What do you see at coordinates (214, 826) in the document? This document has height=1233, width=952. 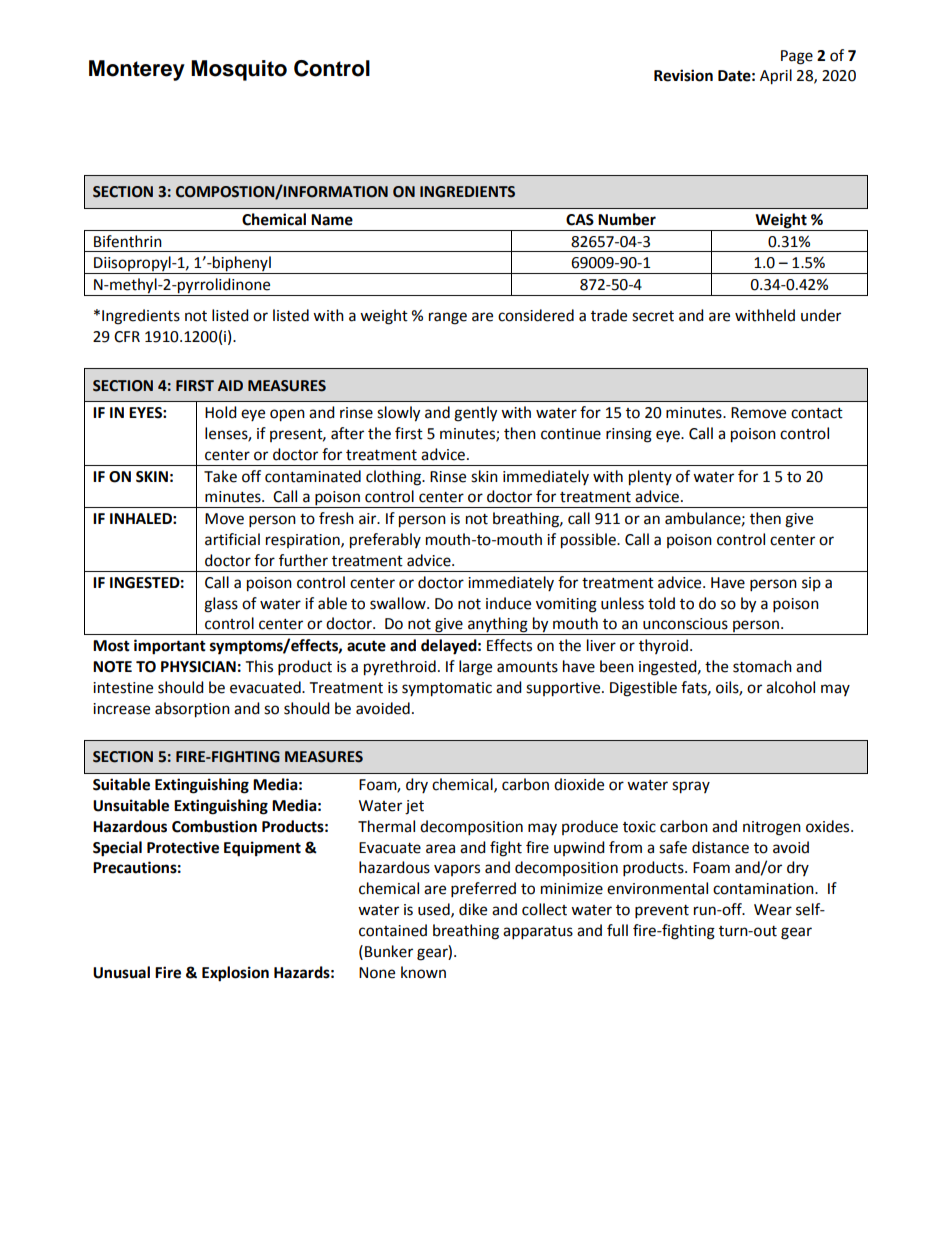 I see `Combustion` at bounding box center [214, 826].
